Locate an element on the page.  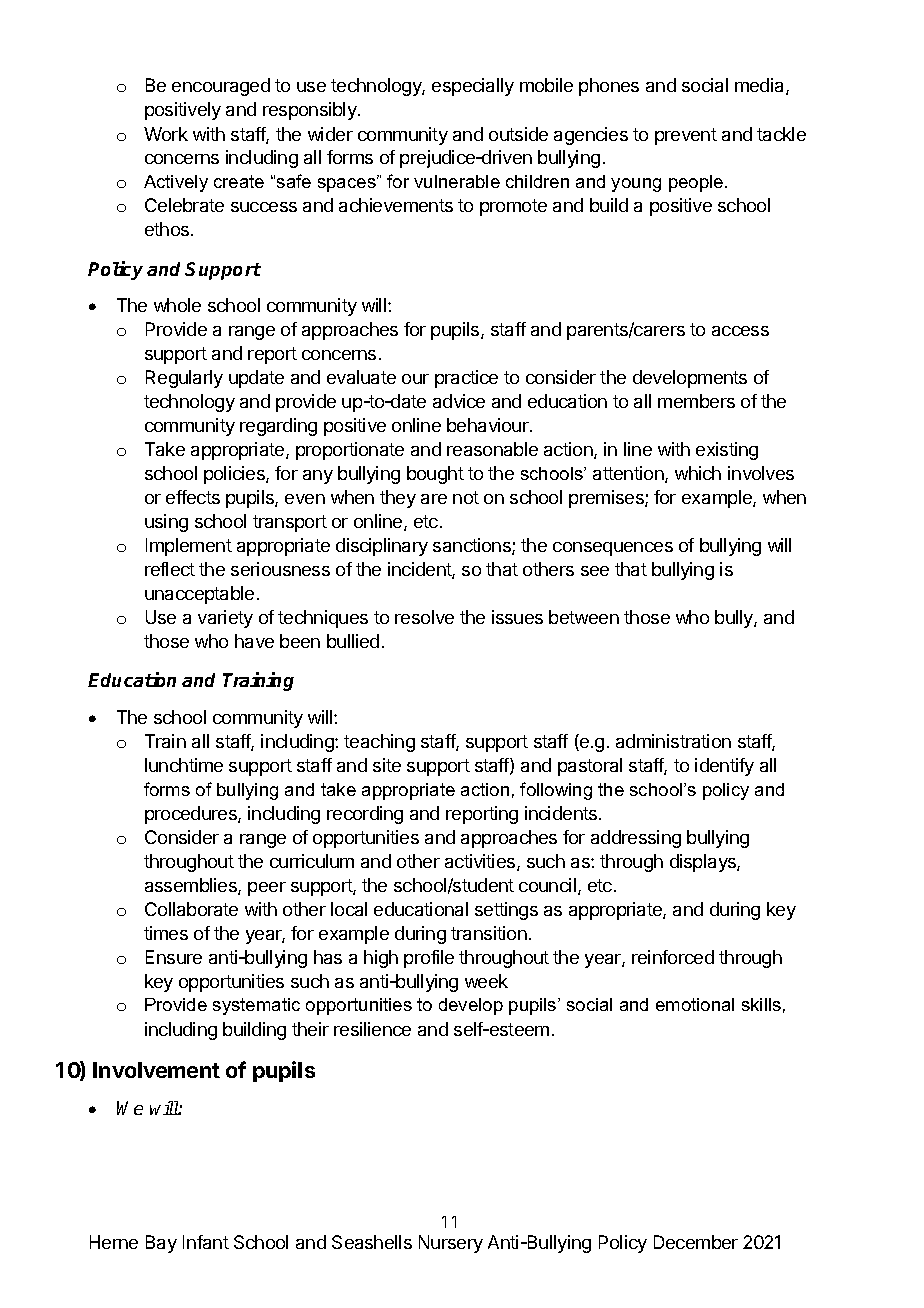
Nursery is located at coordinates (451, 1244).
